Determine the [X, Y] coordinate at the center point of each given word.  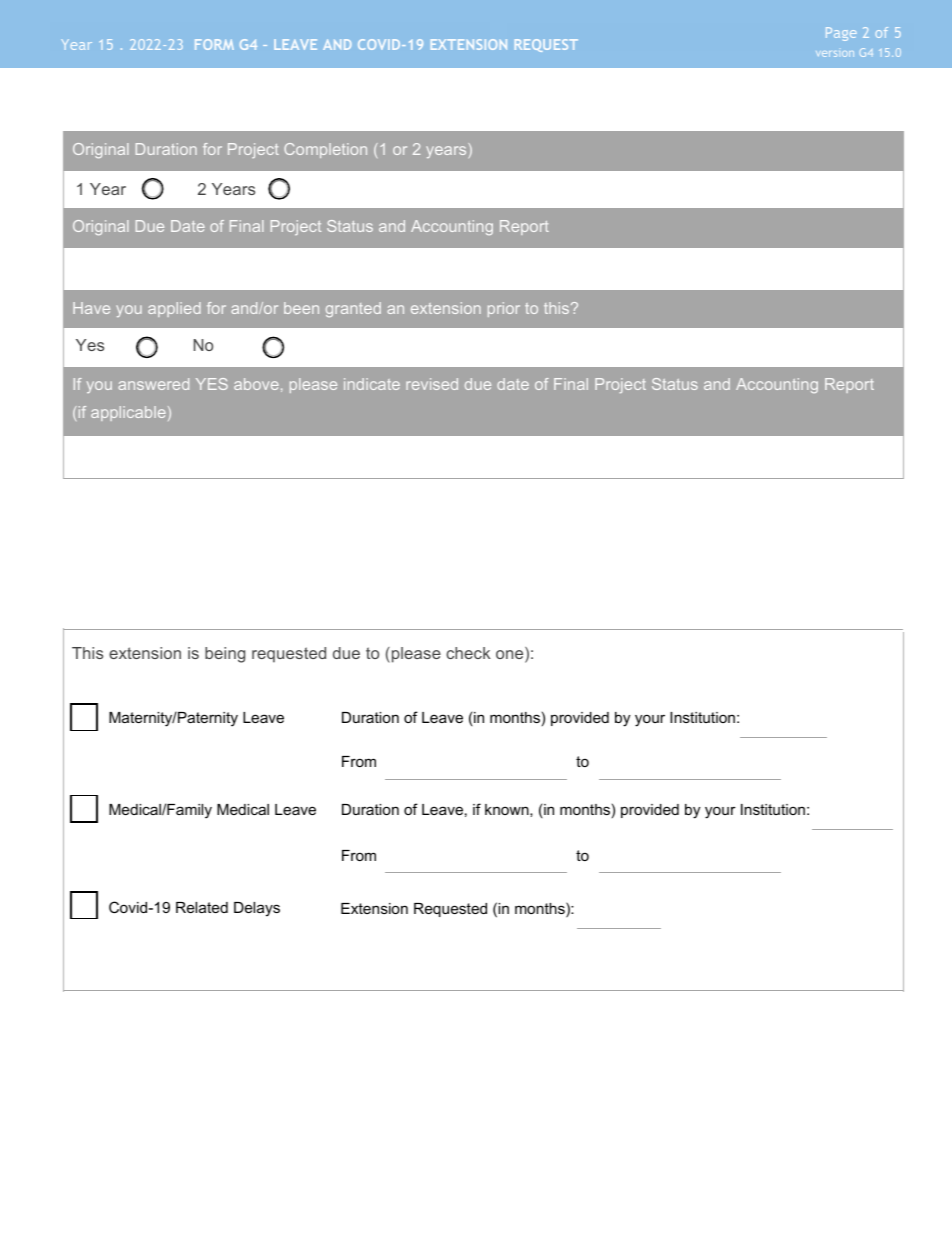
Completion [325, 150]
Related [202, 907]
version [835, 54]
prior [504, 309]
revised [432, 384]
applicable [128, 413]
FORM [214, 44]
